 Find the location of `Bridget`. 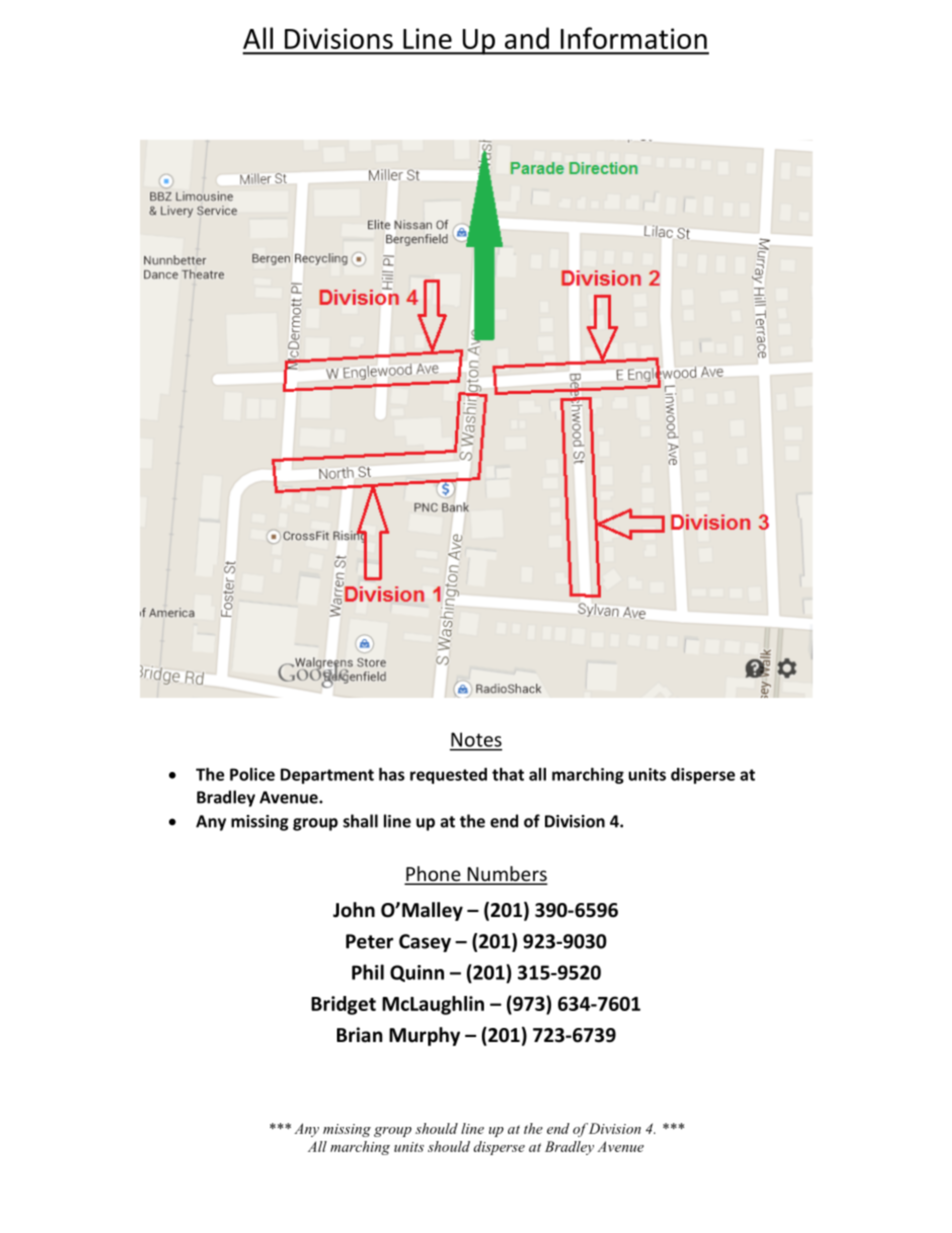

Bridget is located at coordinates (343, 1005).
